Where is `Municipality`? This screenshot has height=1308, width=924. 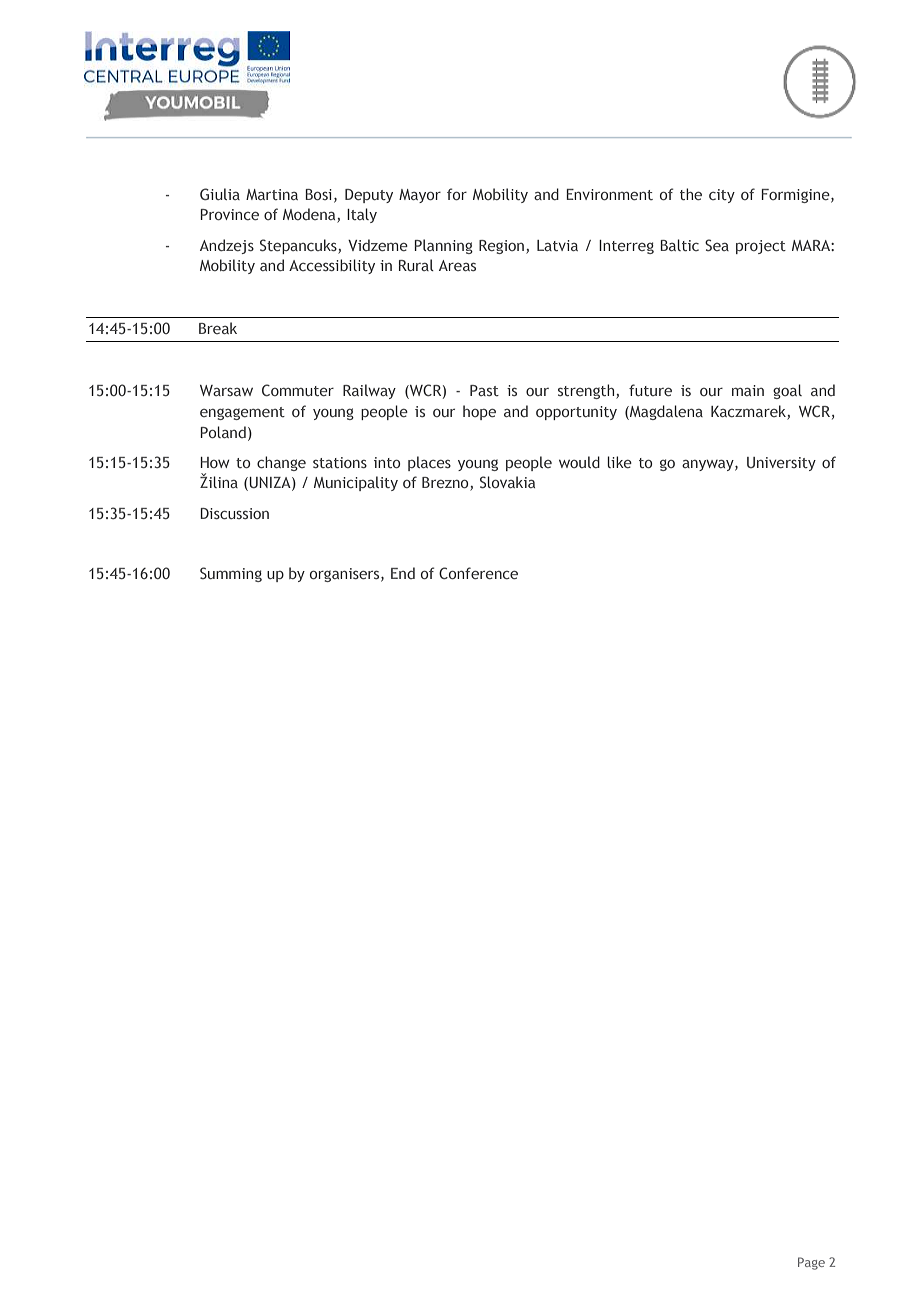 Municipality is located at coordinates (356, 483).
